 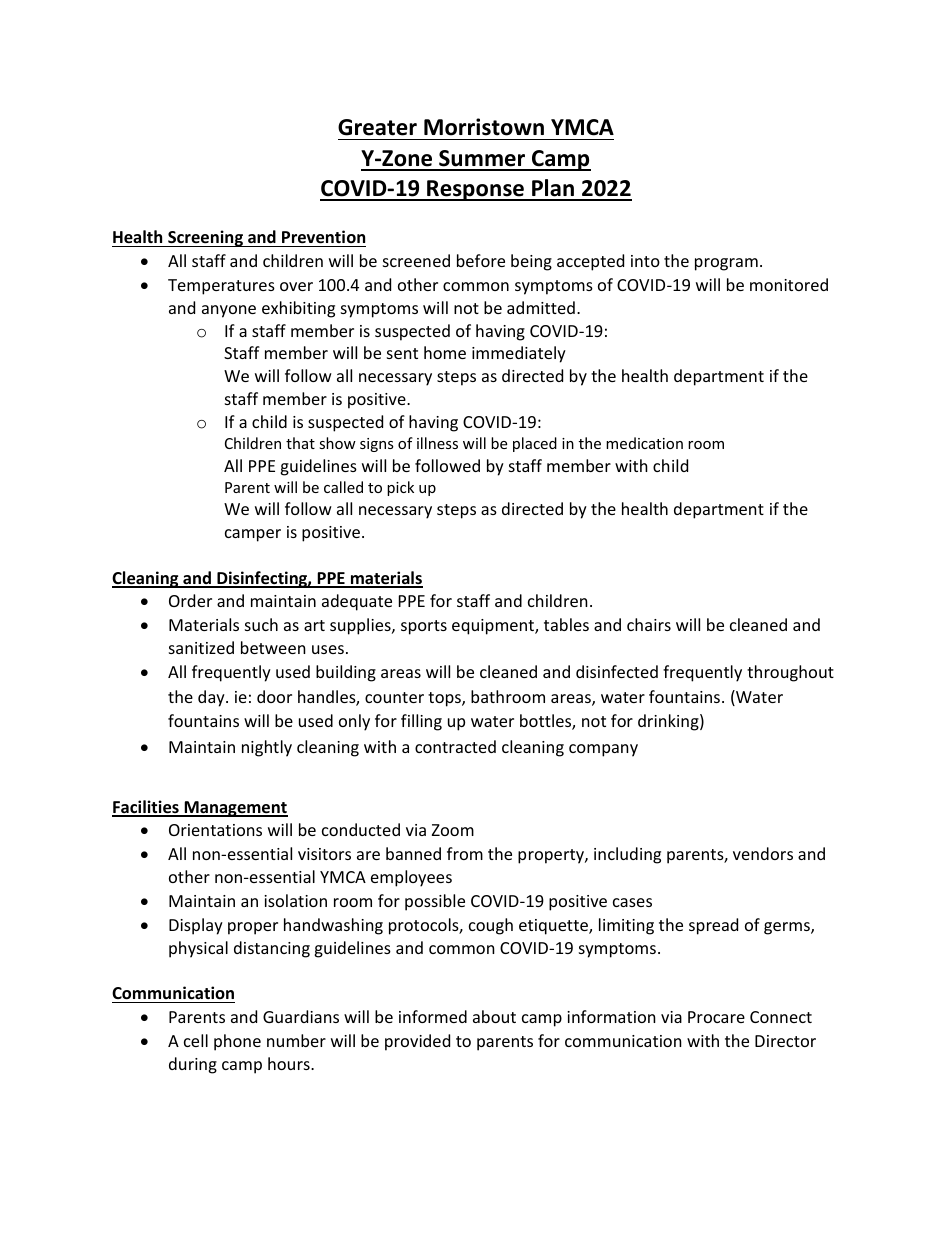 I want to click on phone, so click(x=237, y=1042).
